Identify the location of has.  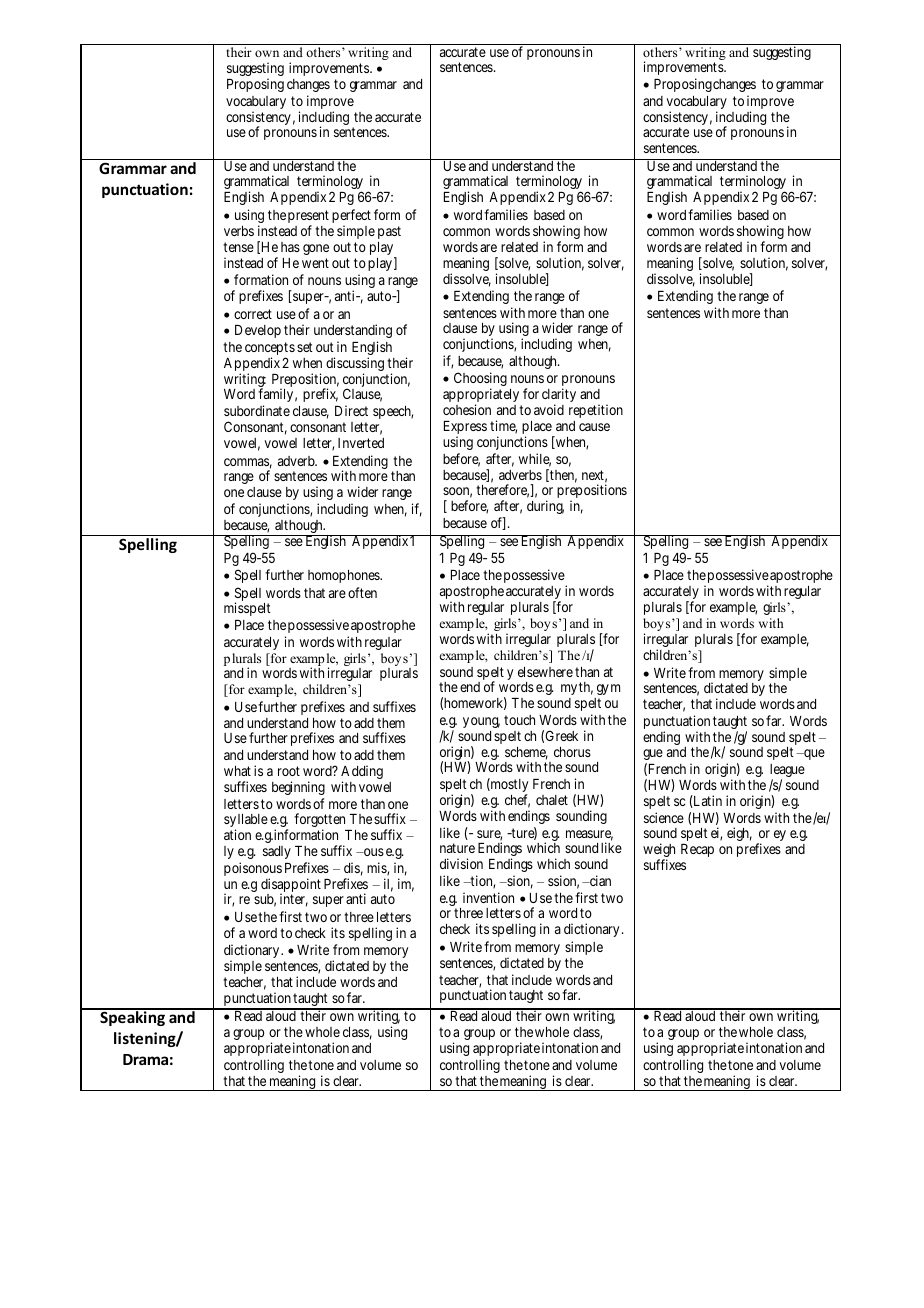
(290, 247).
